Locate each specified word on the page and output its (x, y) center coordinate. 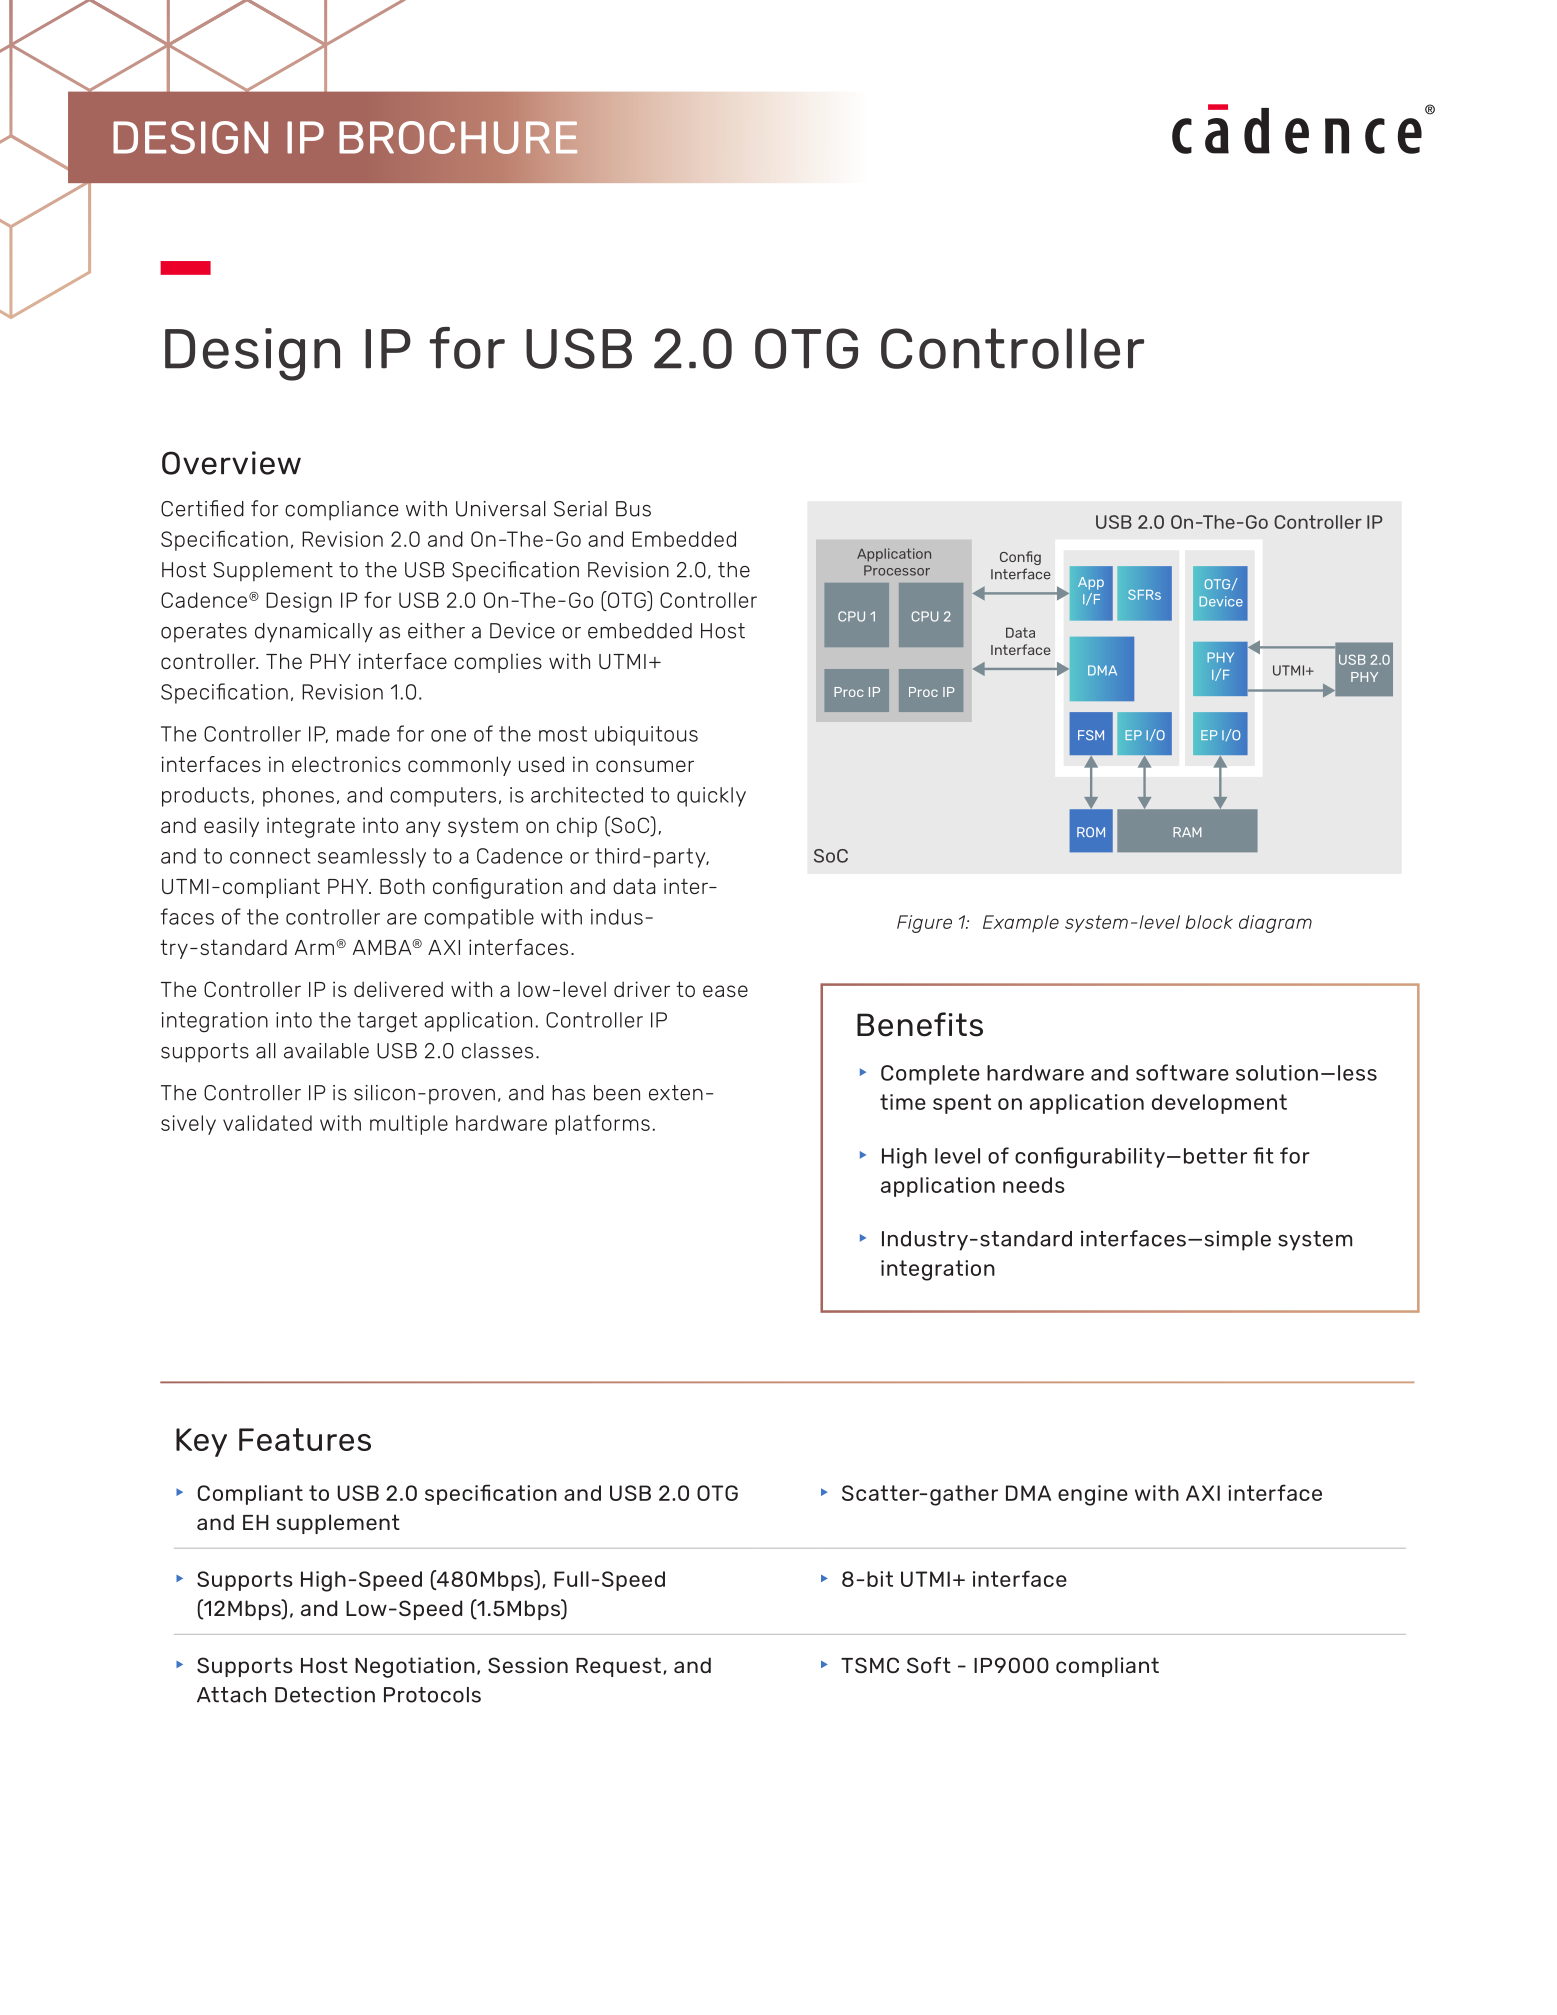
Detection (325, 1694)
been (617, 1093)
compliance (341, 511)
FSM (1091, 735)
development (1219, 1104)
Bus (633, 509)
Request (618, 1667)
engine (1093, 1495)
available (326, 1051)
